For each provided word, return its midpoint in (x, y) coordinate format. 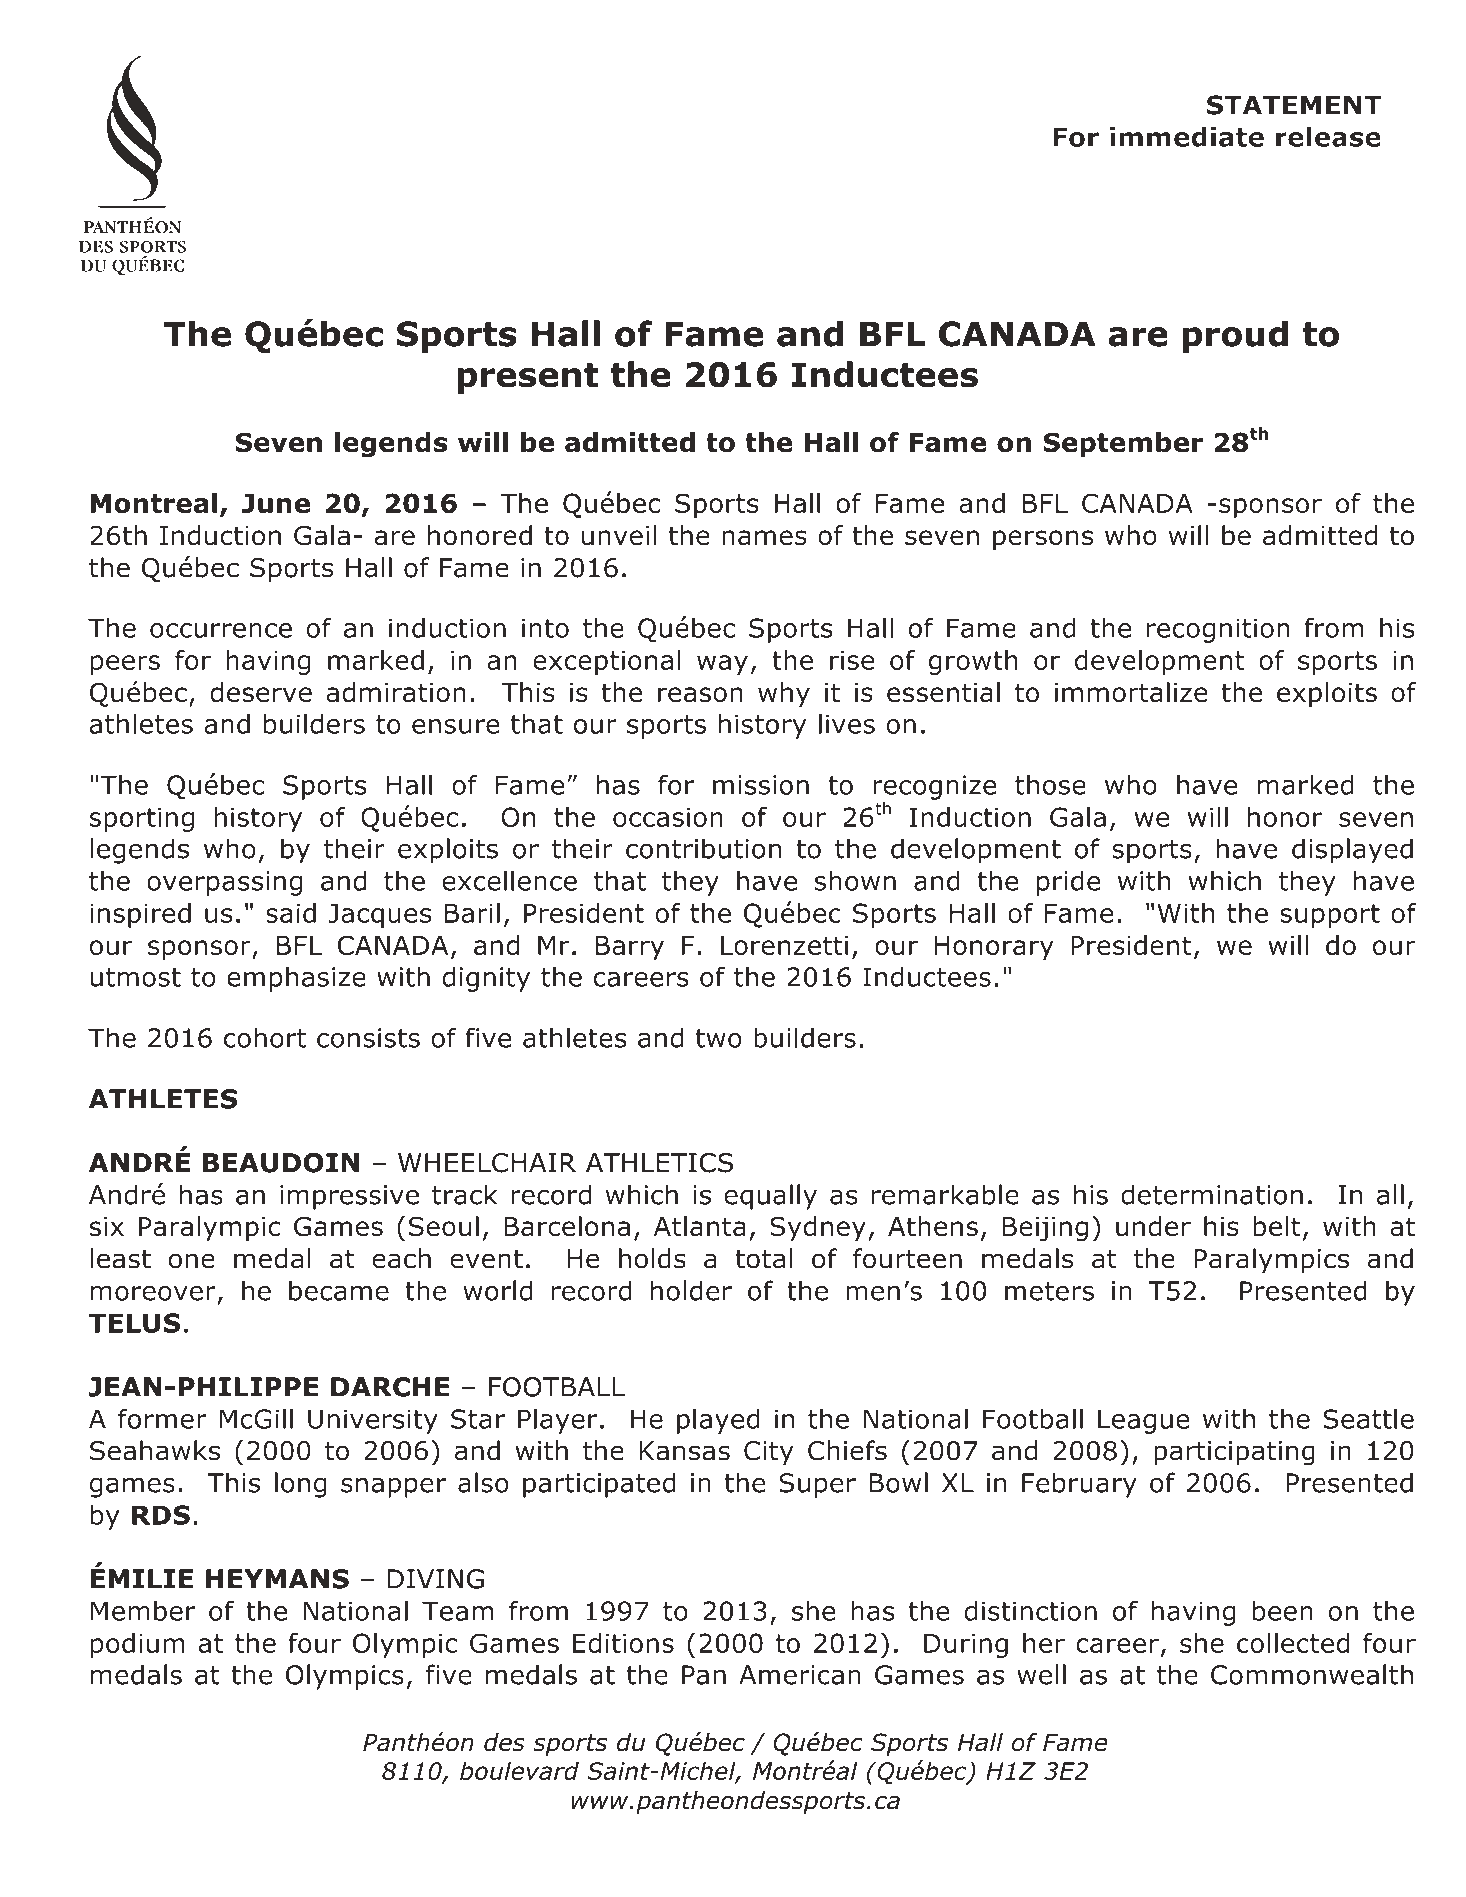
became (339, 1290)
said (291, 913)
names (764, 538)
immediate (1187, 137)
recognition (1218, 630)
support (1330, 916)
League (1144, 1421)
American (800, 1675)
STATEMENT (1294, 105)
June (276, 503)
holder (691, 1290)
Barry (630, 948)
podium (137, 1645)
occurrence (221, 630)
